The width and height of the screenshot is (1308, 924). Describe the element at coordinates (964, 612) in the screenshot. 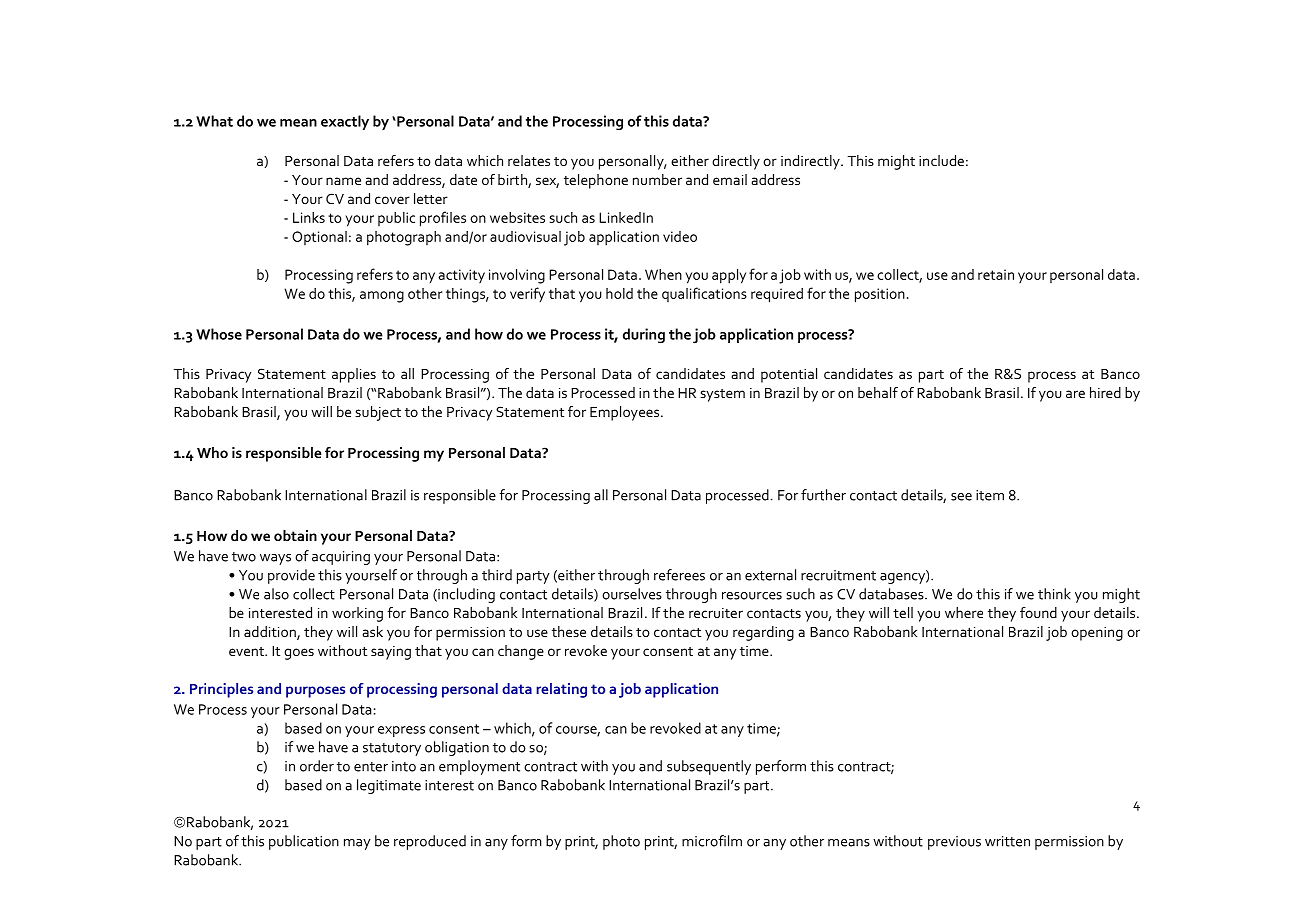

I see `where` at that location.
